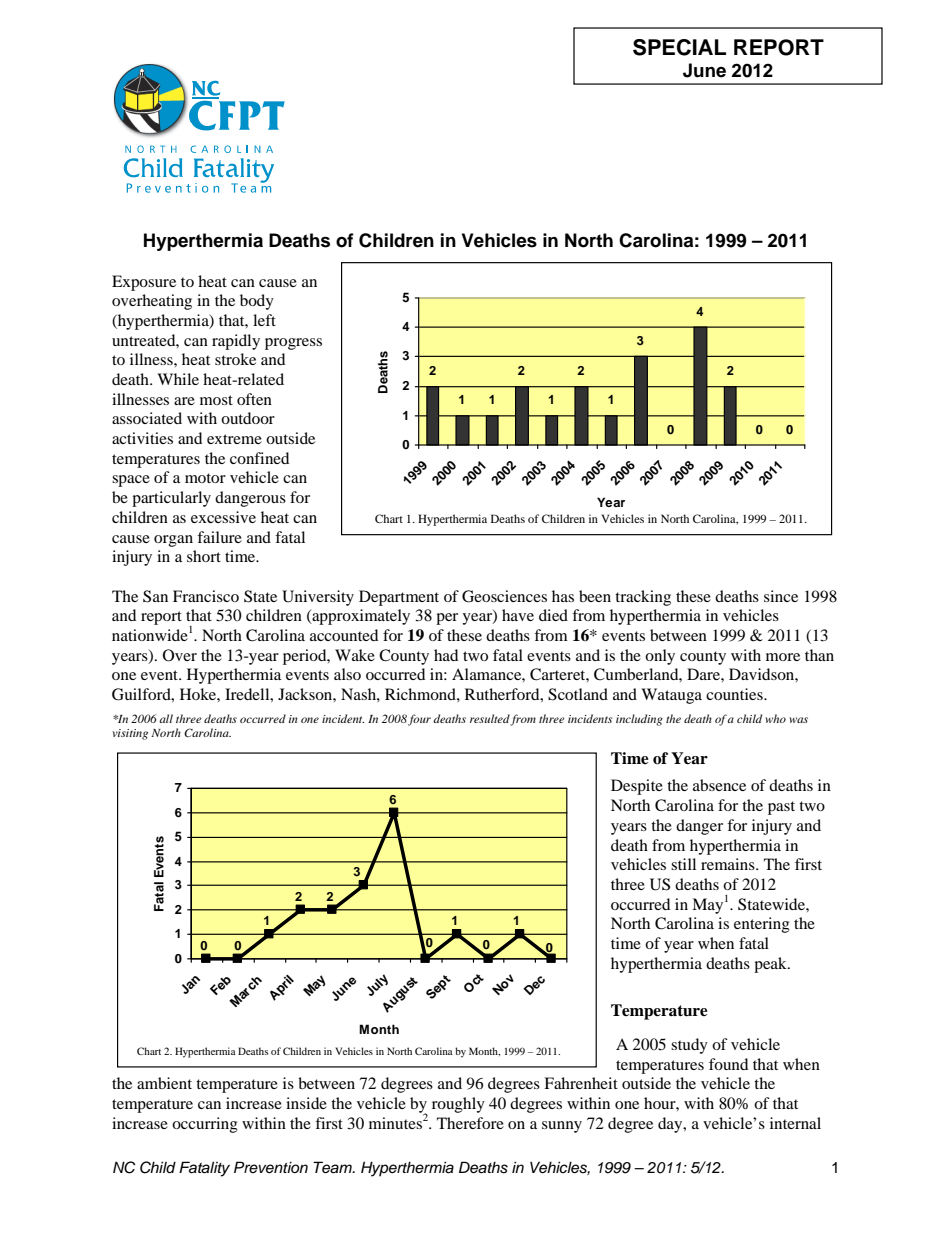  I want to click on ambient, so click(164, 1083).
